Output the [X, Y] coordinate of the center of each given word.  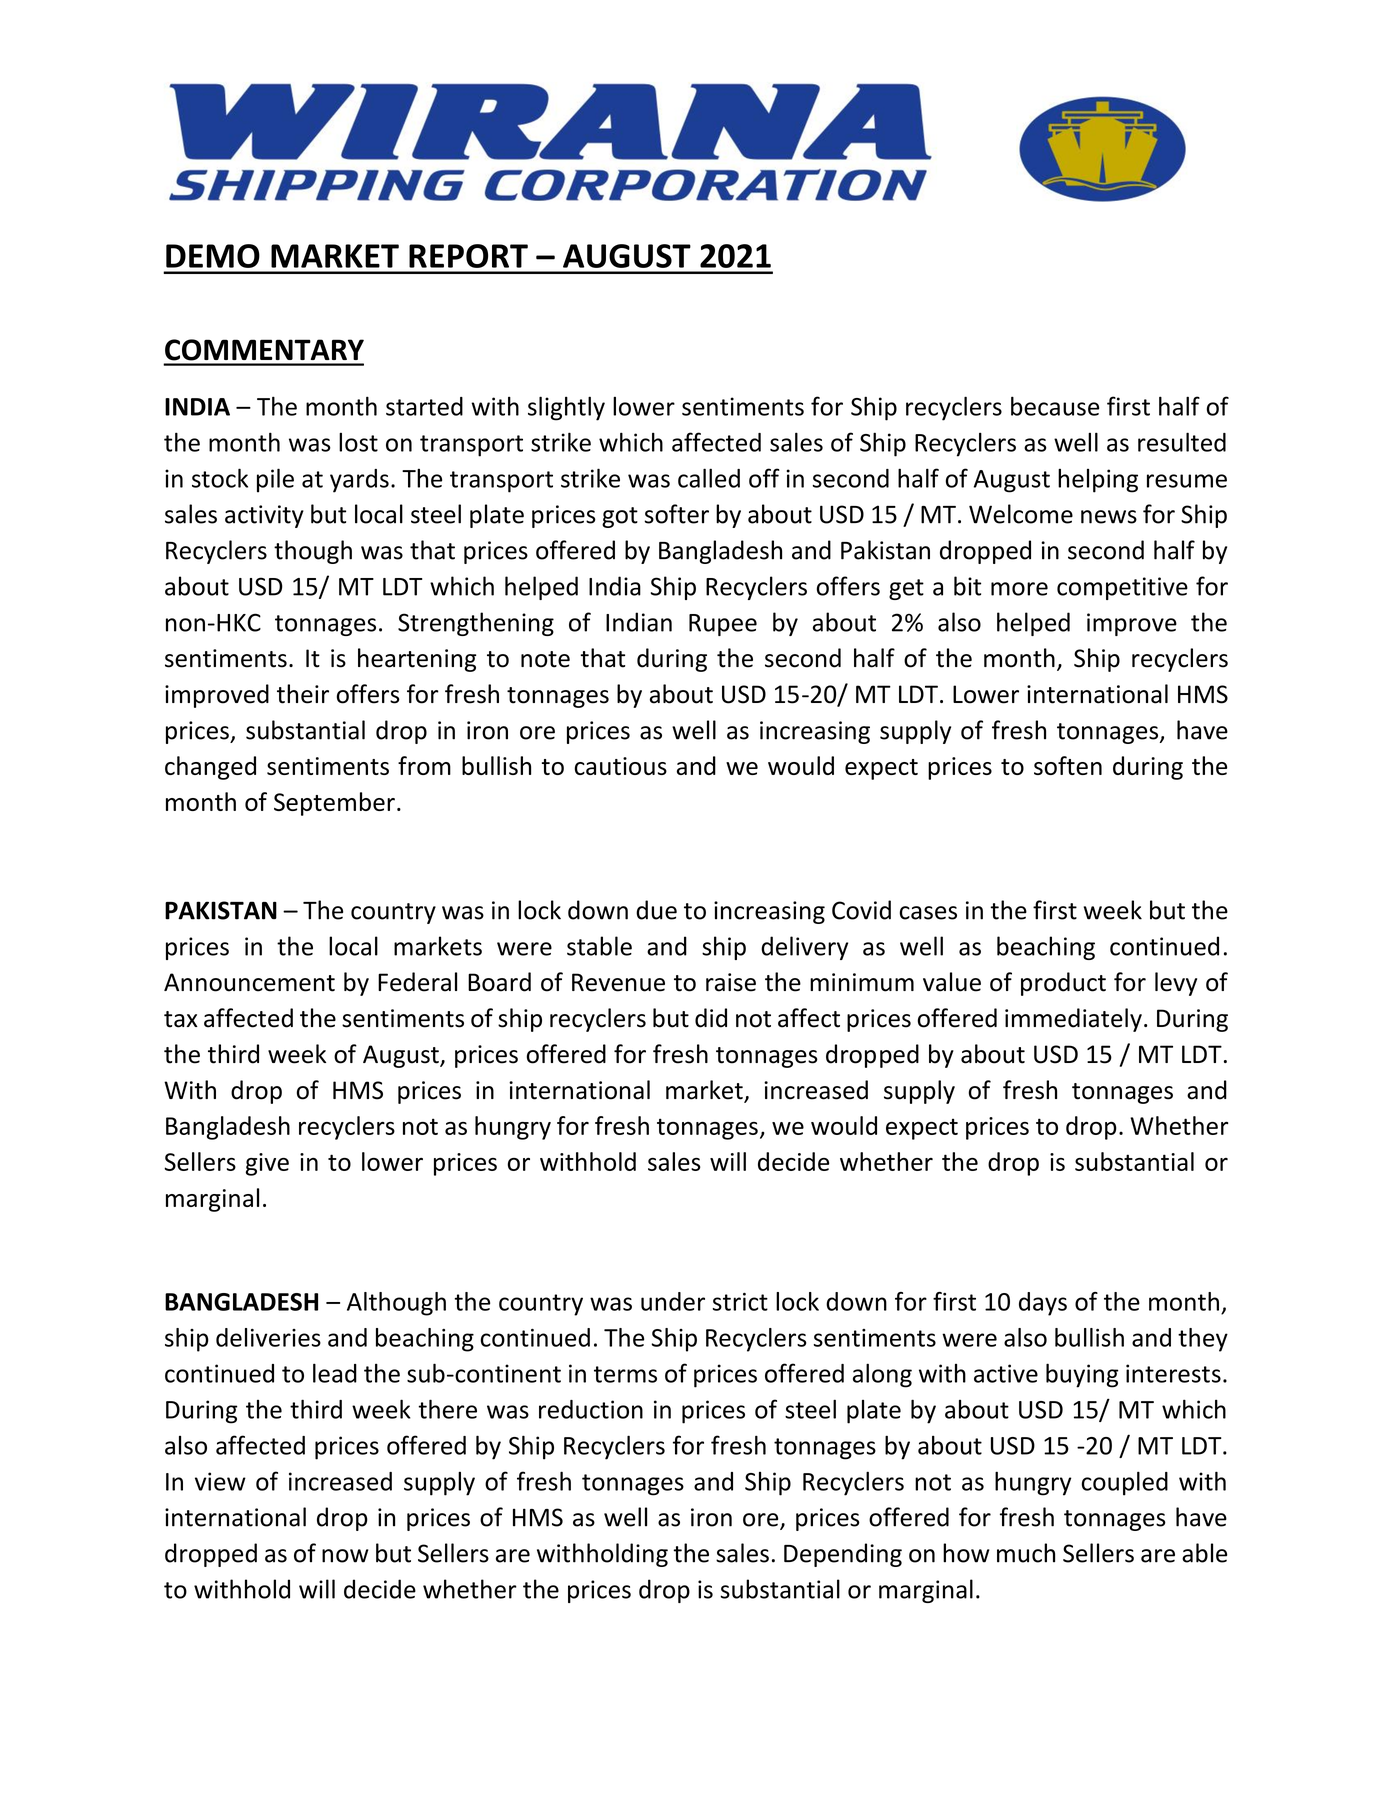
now [345, 1556]
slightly [566, 408]
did [711, 1018]
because [1055, 406]
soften [1068, 765]
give [267, 1164]
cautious [621, 766]
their [303, 694]
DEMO [213, 256]
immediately [1073, 1020]
